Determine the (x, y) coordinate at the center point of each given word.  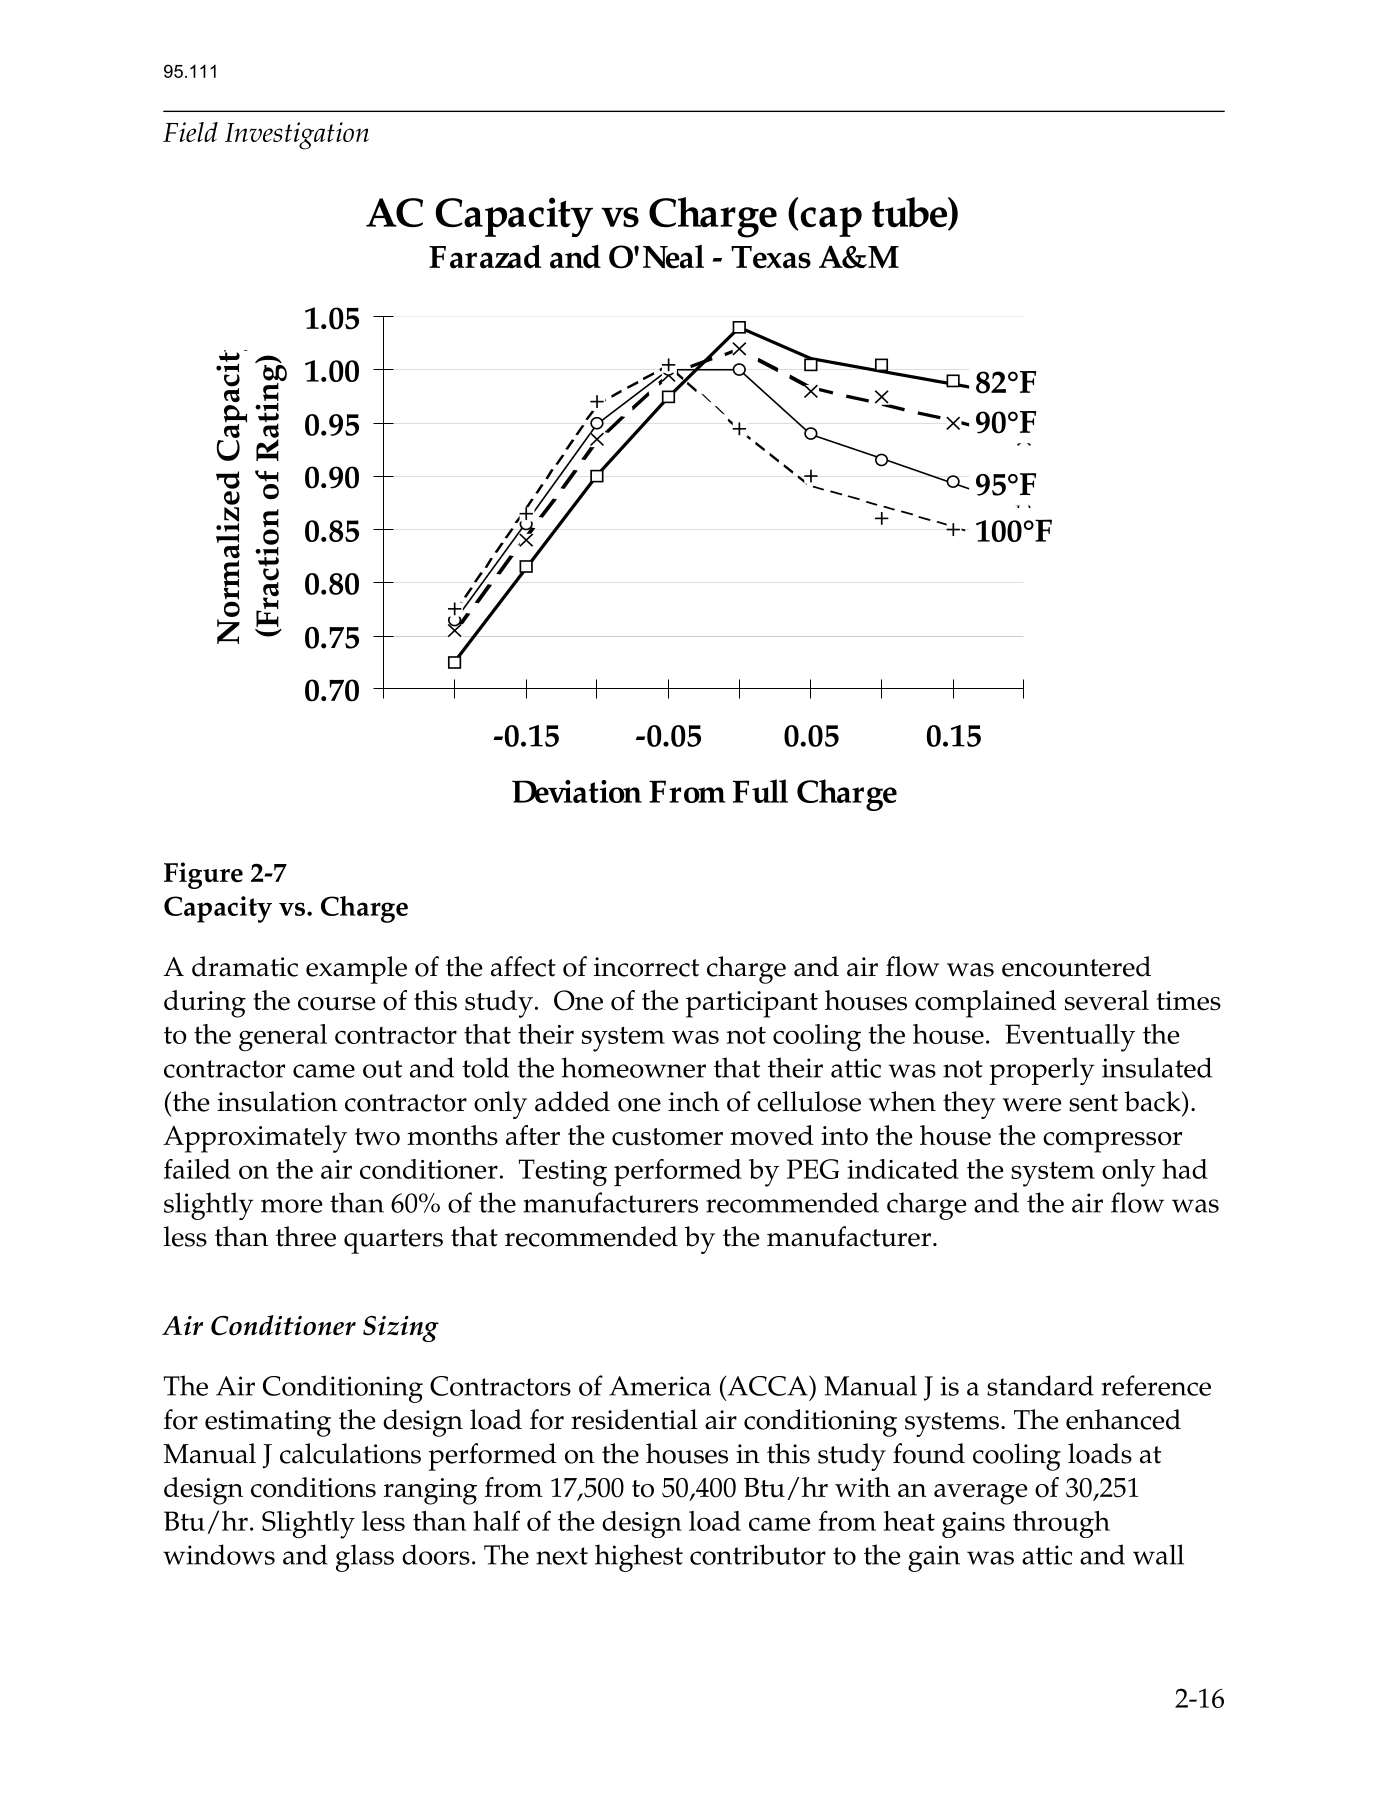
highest (639, 1558)
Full (760, 791)
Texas (771, 257)
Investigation (297, 136)
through (1061, 1524)
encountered (1076, 966)
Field (190, 132)
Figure (203, 875)
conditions (313, 1487)
